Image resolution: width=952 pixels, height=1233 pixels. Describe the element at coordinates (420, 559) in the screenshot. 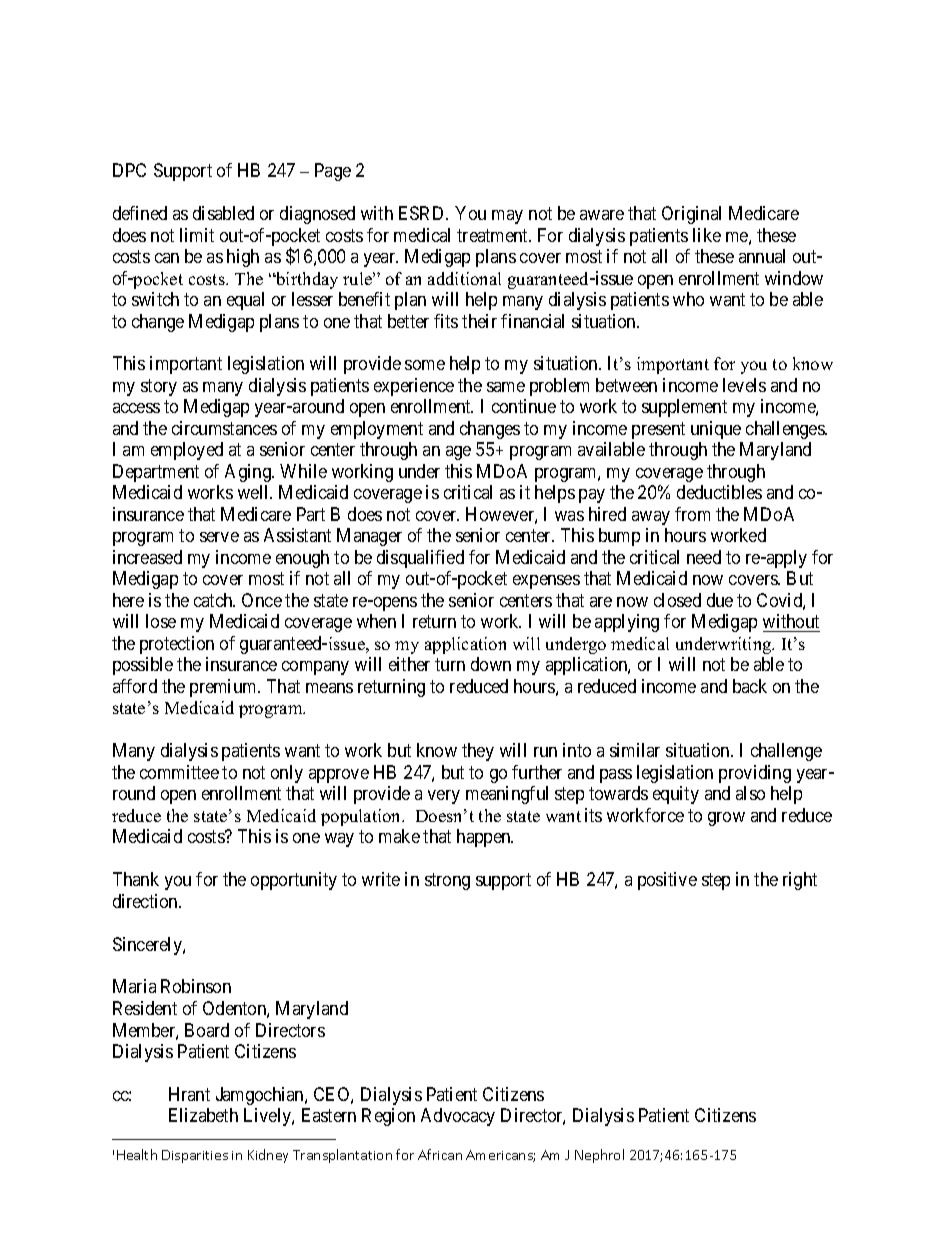

I see `disqualified` at that location.
